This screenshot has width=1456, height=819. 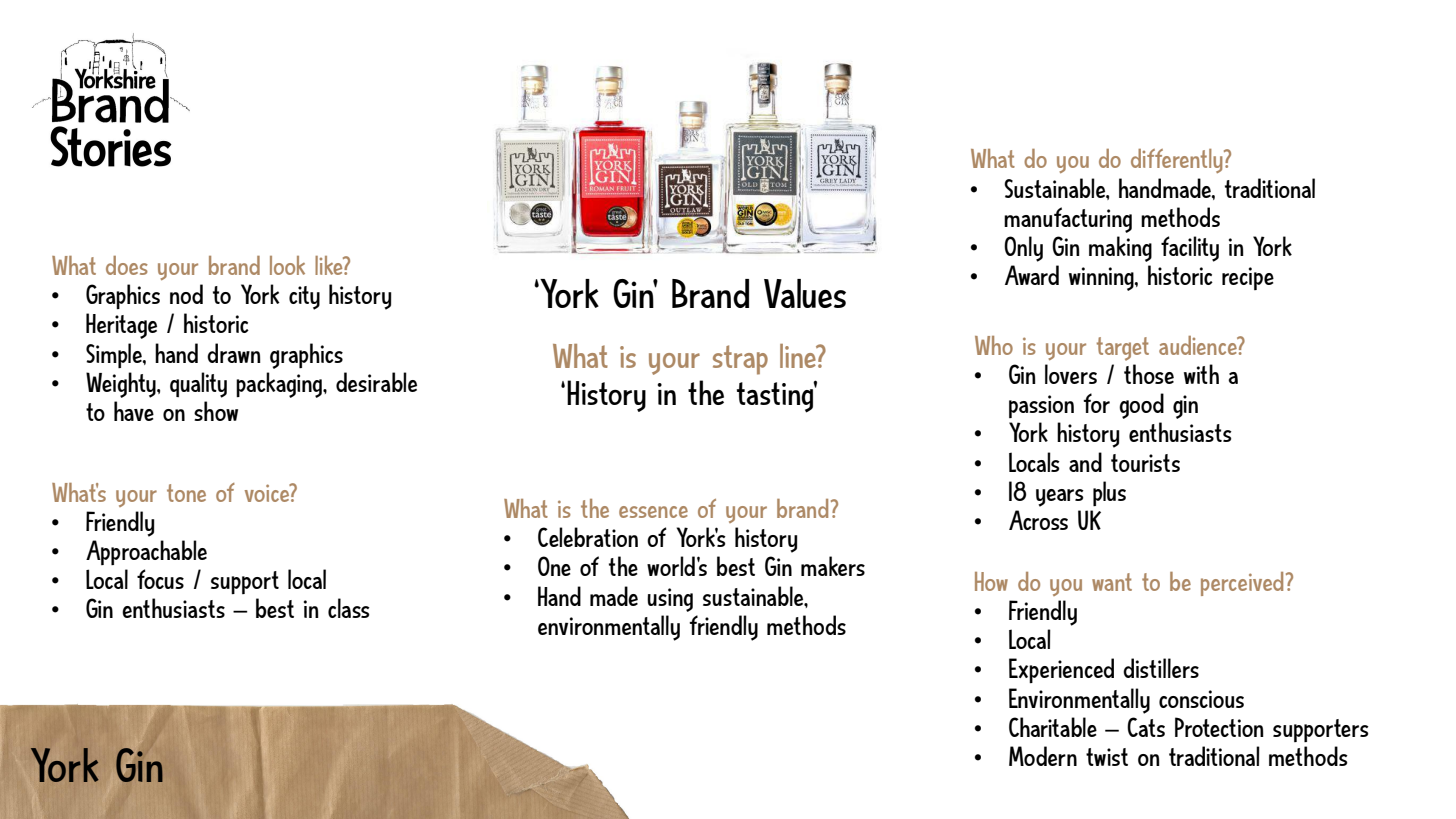 What do you see at coordinates (287, 265) in the screenshot?
I see `look` at bounding box center [287, 265].
